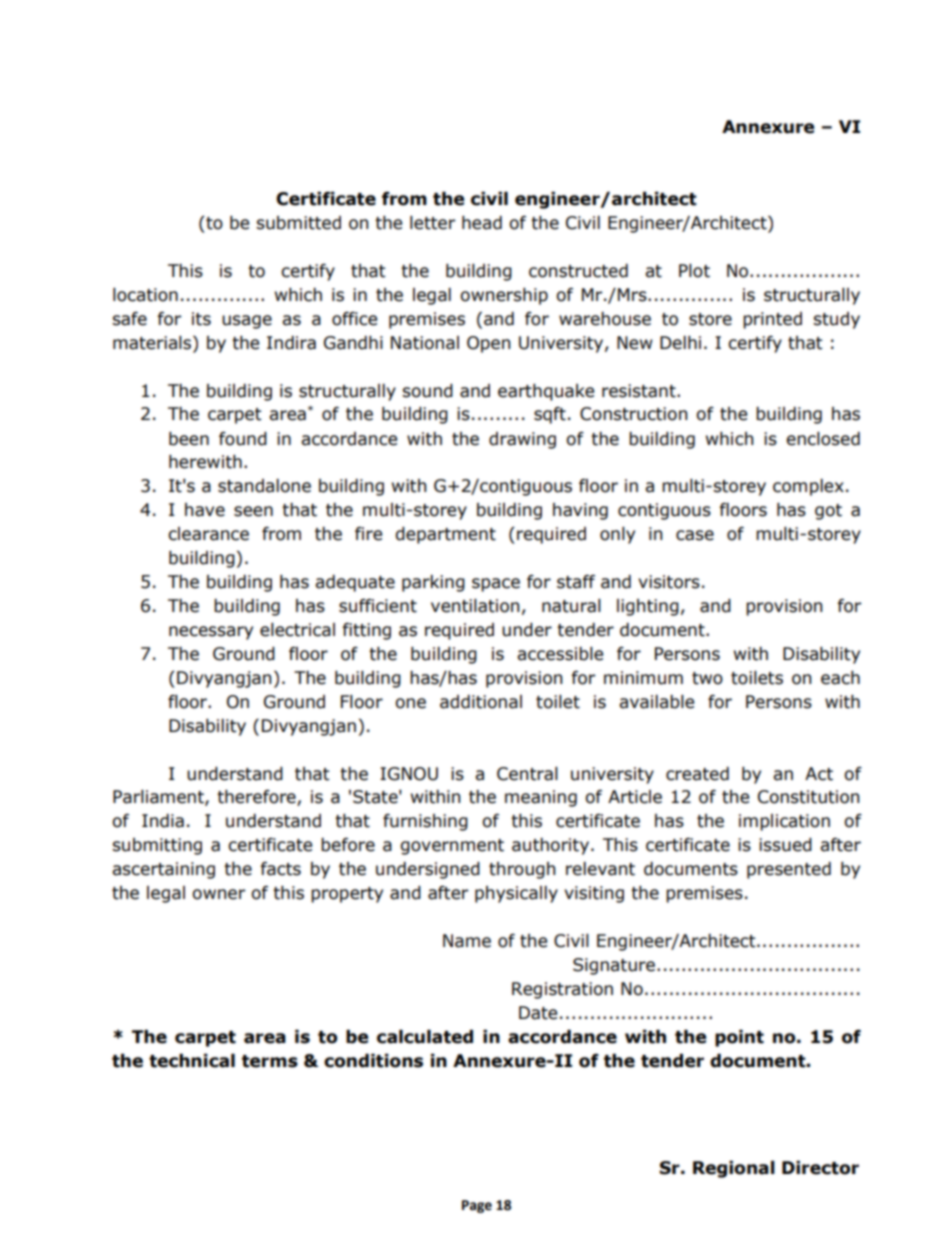 The image size is (952, 1233). I want to click on Plot, so click(694, 271).
